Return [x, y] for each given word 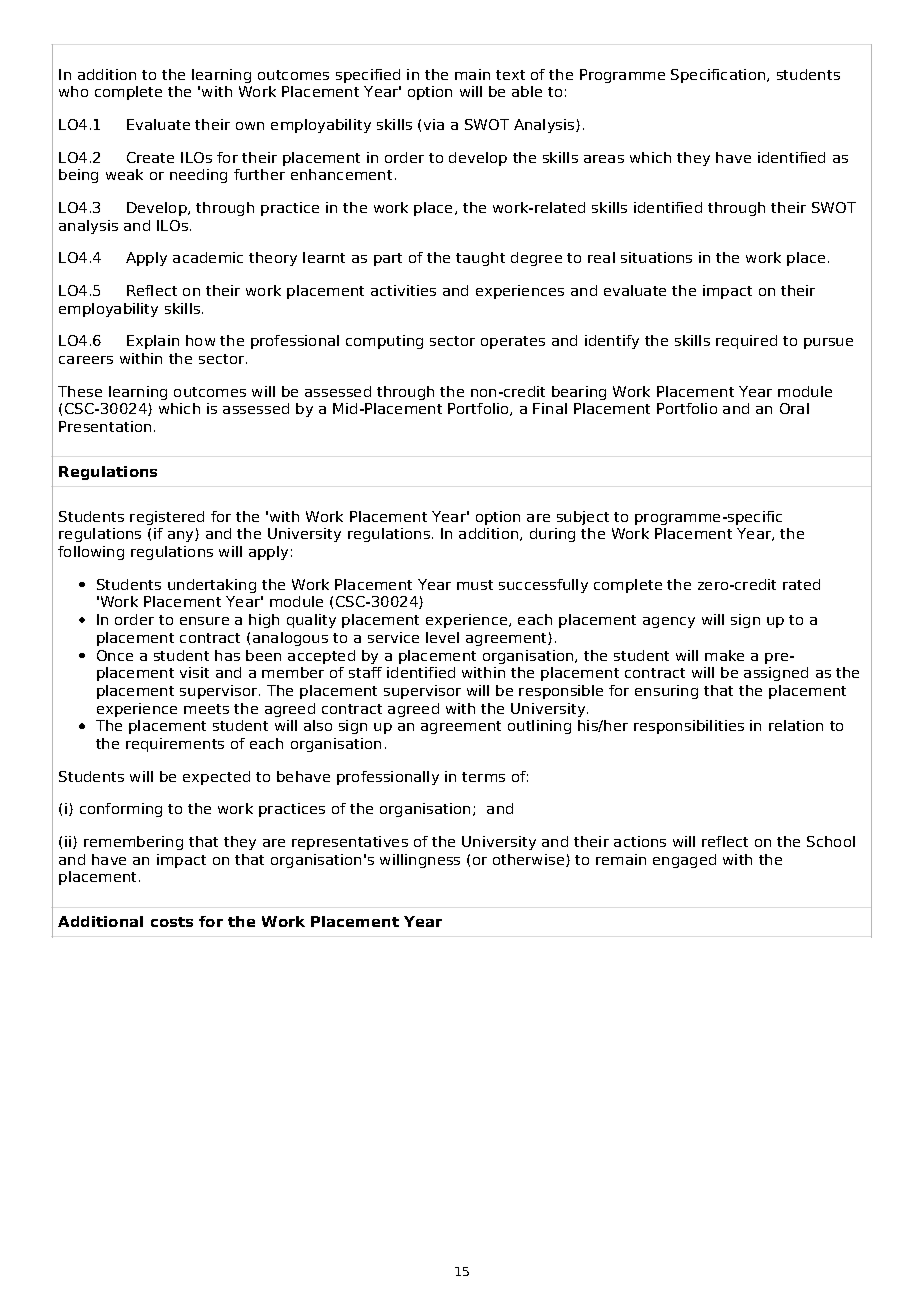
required [746, 342]
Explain [153, 342]
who [73, 91]
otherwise [528, 859]
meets [206, 709]
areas [604, 159]
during [552, 535]
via [434, 124]
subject [583, 518]
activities [403, 290]
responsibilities [689, 727]
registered [167, 518]
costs [172, 922]
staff [365, 672]
